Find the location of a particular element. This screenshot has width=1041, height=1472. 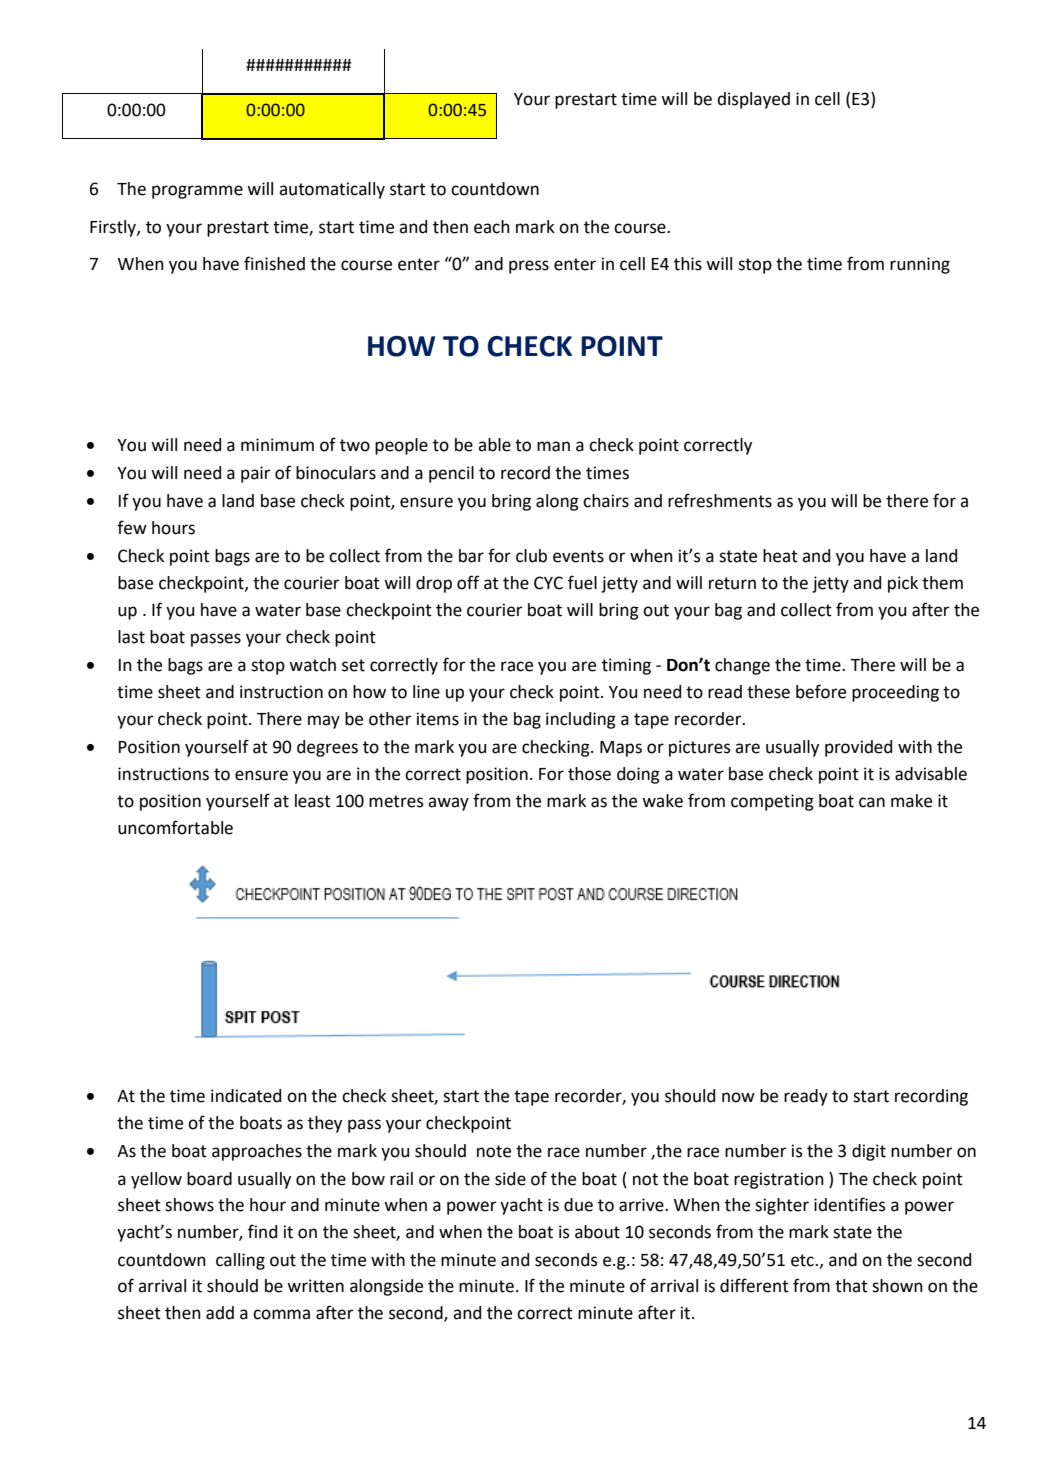

displayed is located at coordinates (753, 100).
